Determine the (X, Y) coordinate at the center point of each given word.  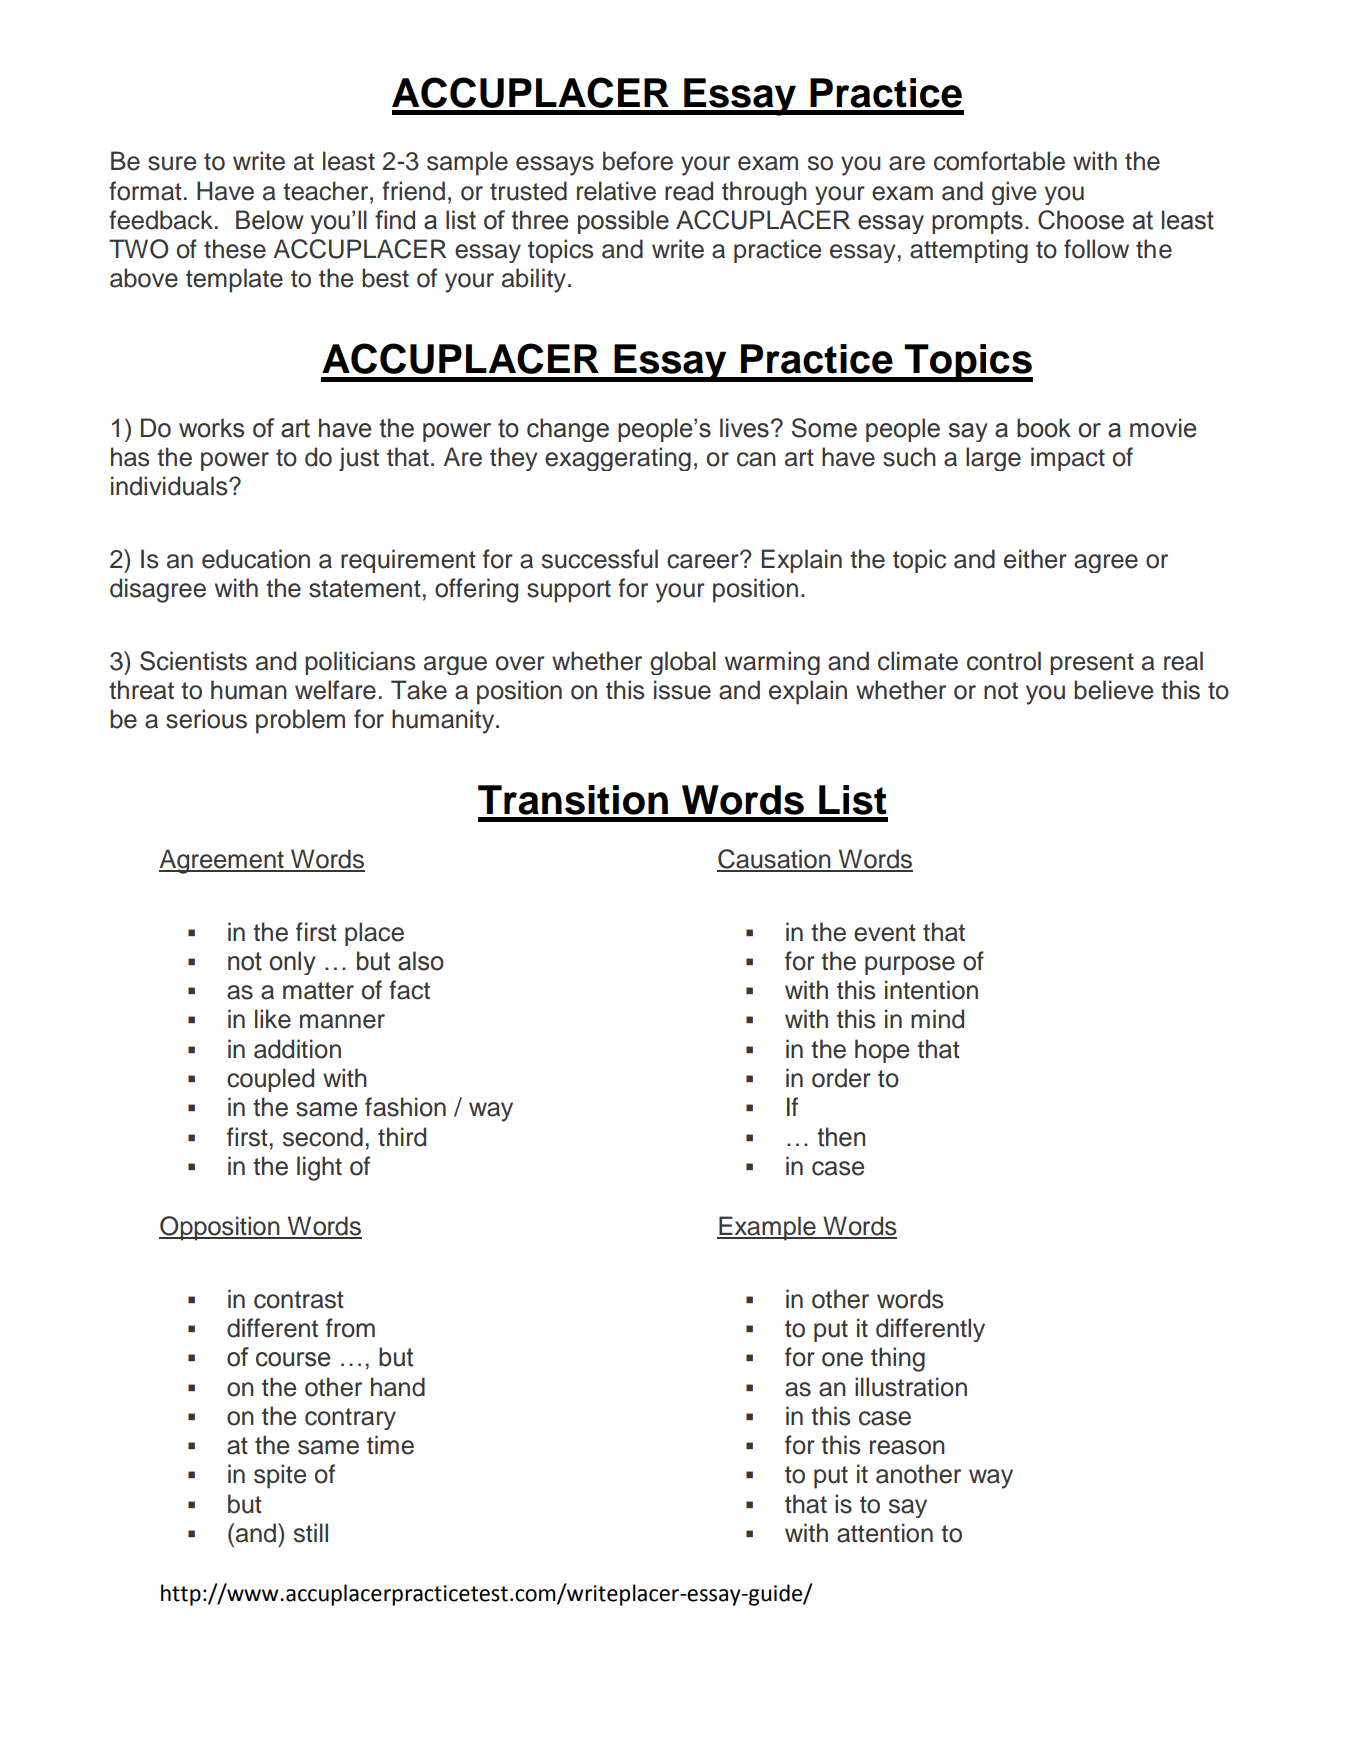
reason (907, 1447)
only (293, 963)
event (885, 933)
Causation (775, 860)
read (689, 191)
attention (885, 1533)
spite (280, 1476)
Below (270, 220)
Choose (1081, 220)
